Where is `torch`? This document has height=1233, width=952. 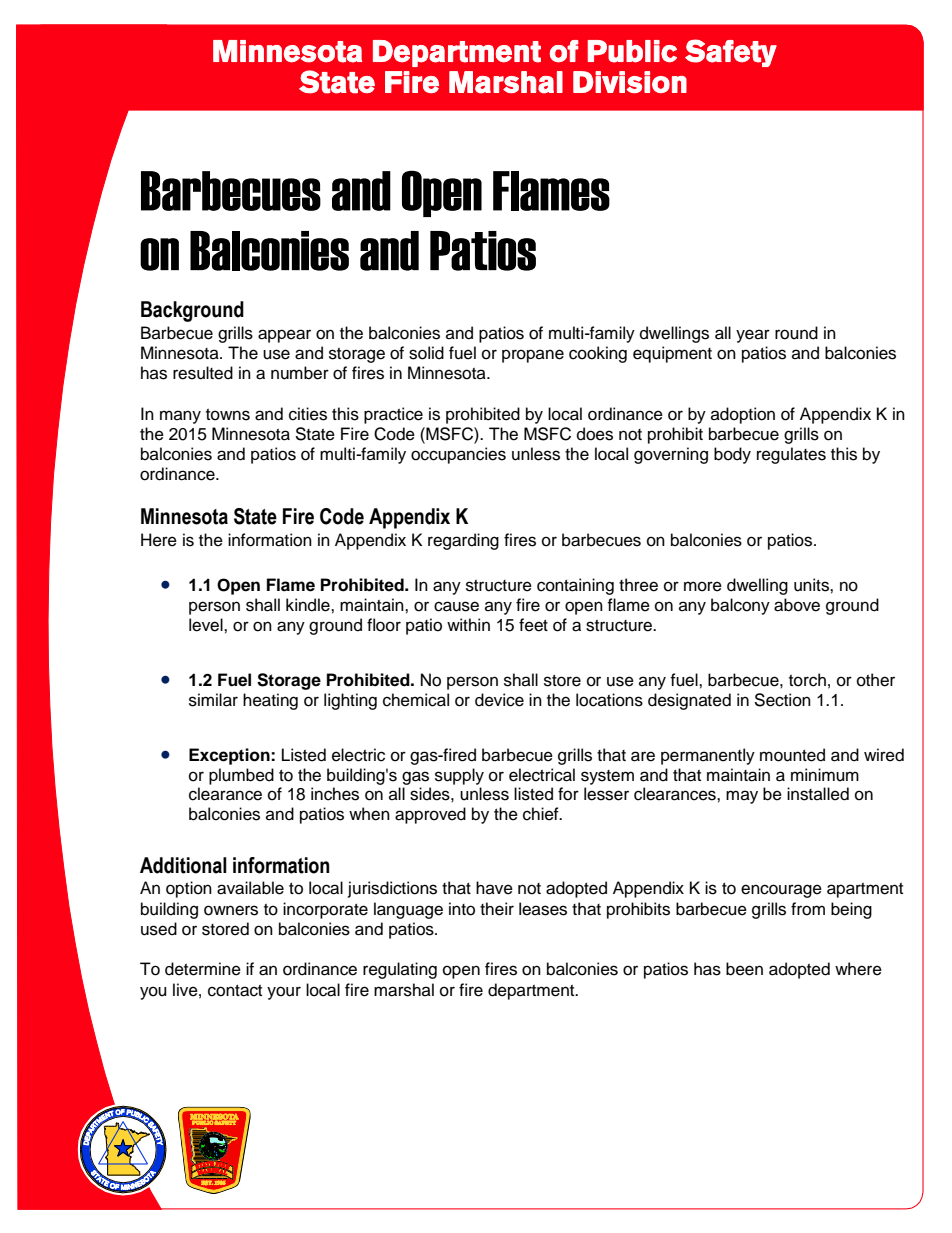
torch is located at coordinates (807, 680).
